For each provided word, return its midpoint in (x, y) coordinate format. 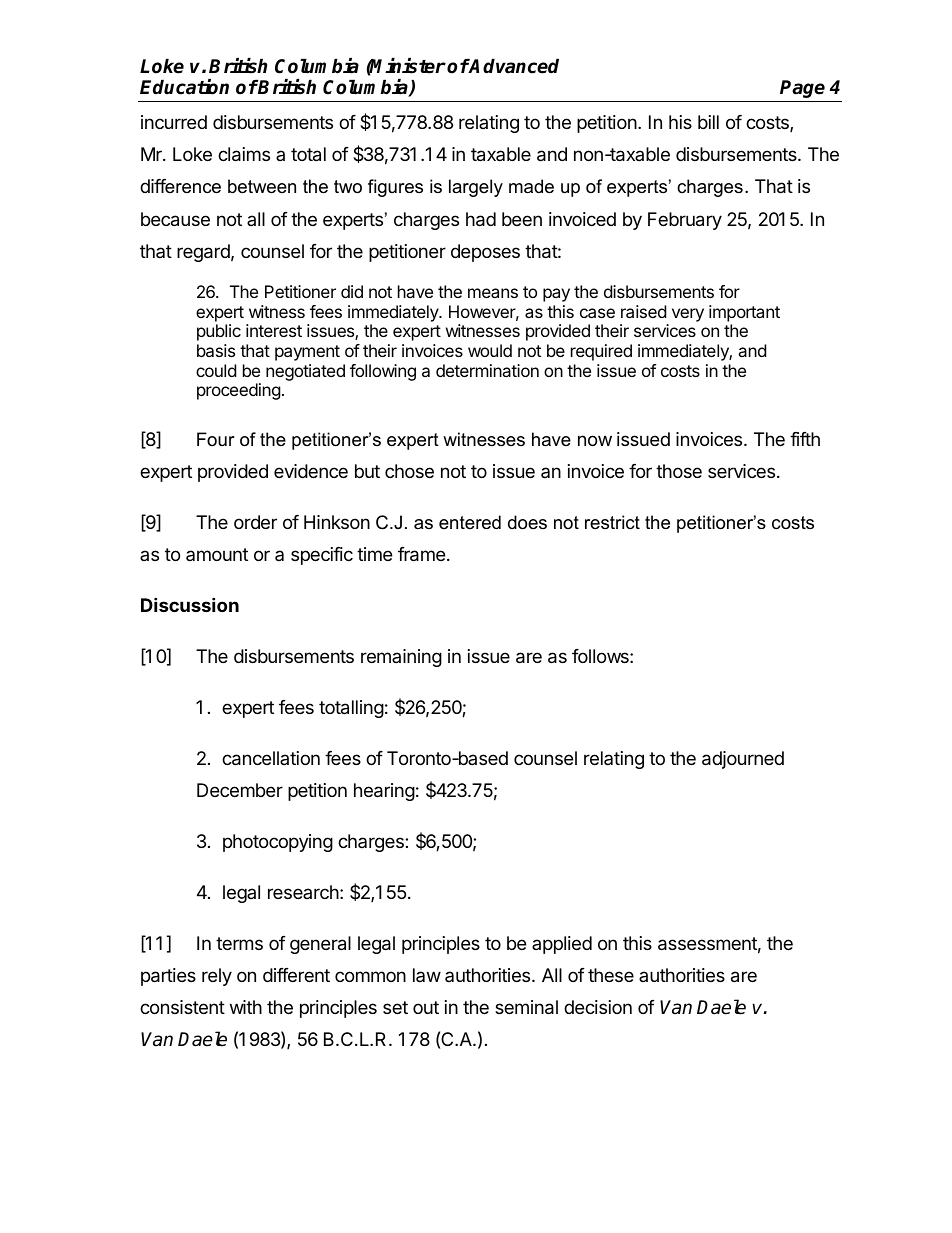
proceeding (239, 391)
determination (487, 370)
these (611, 975)
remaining (401, 658)
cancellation (271, 758)
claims (244, 154)
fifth (805, 439)
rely (217, 977)
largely (476, 188)
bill (708, 122)
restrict (612, 522)
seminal (526, 1007)
